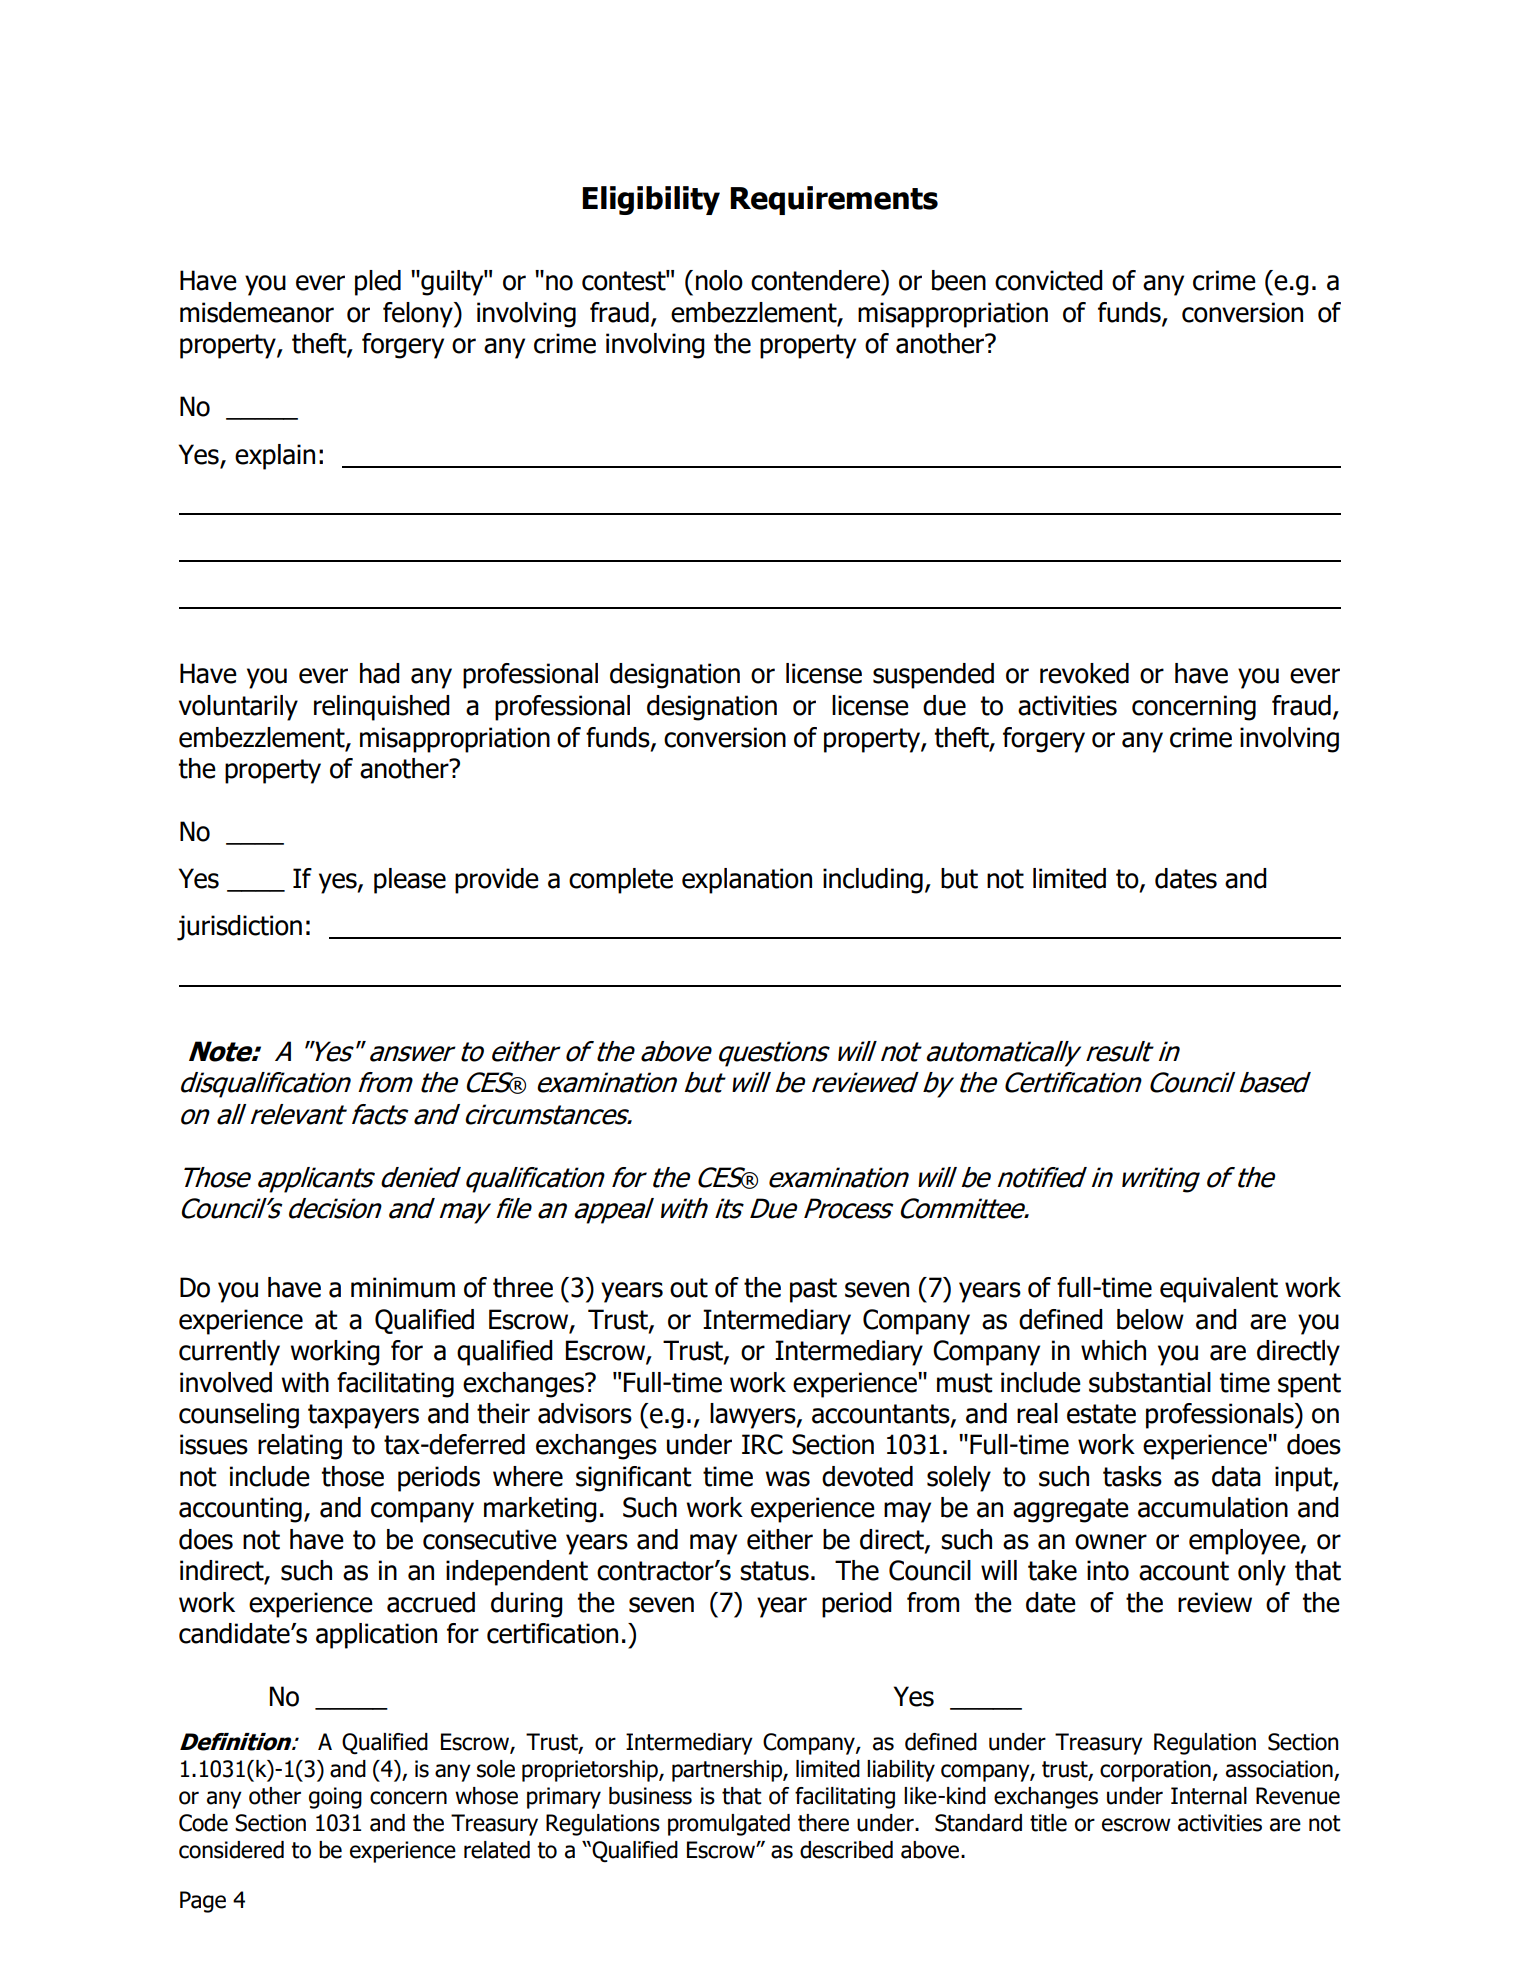 This screenshot has width=1519, height=1966. Describe the element at coordinates (747, 881) in the screenshot. I see `explanation` at that location.
